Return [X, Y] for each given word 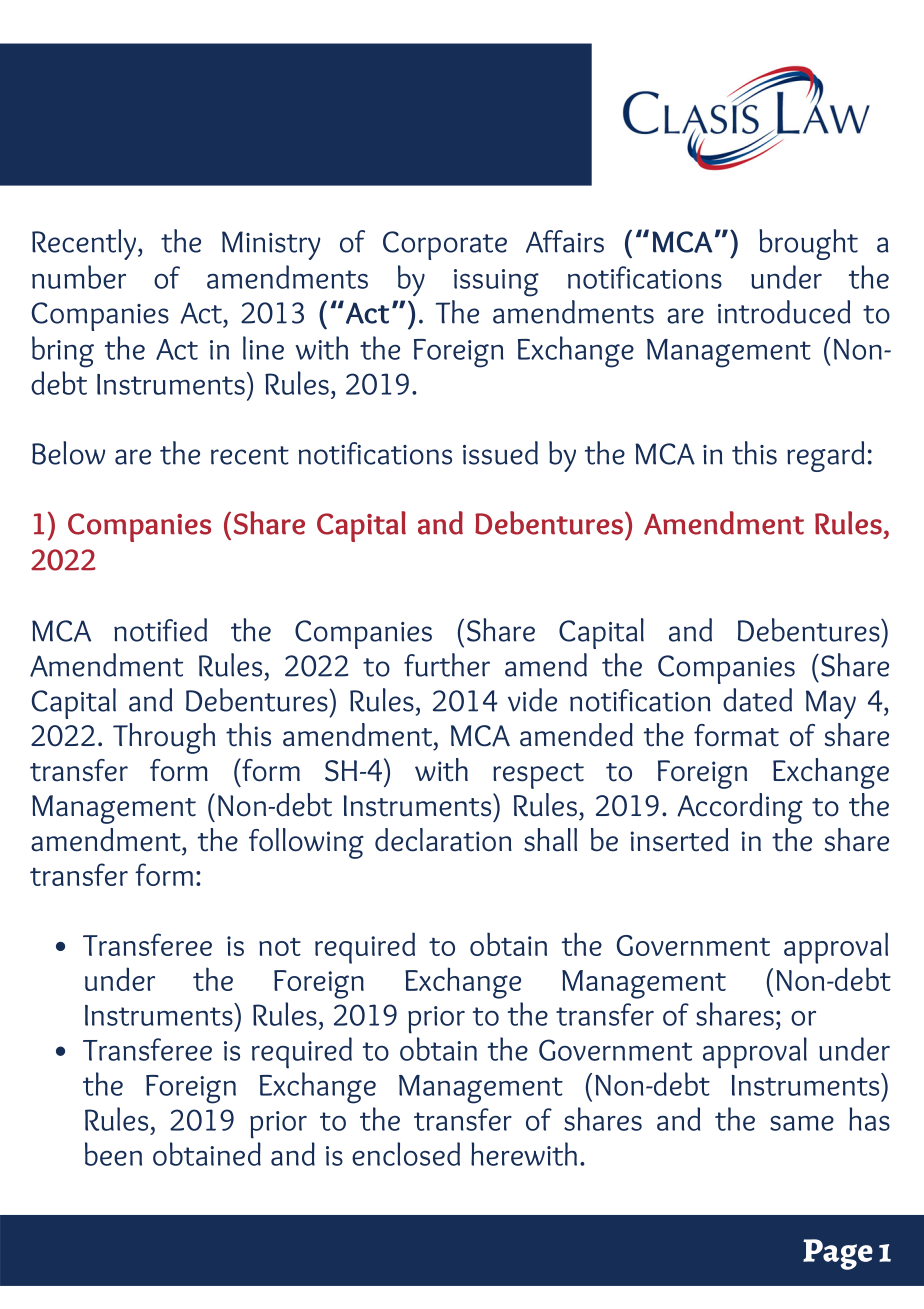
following [306, 843]
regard [826, 456]
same [802, 1123]
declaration [443, 840]
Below [68, 453]
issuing [496, 283]
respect [538, 776]
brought [808, 244]
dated [757, 700]
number [79, 277]
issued [500, 453]
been [113, 1154]
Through [164, 738]
